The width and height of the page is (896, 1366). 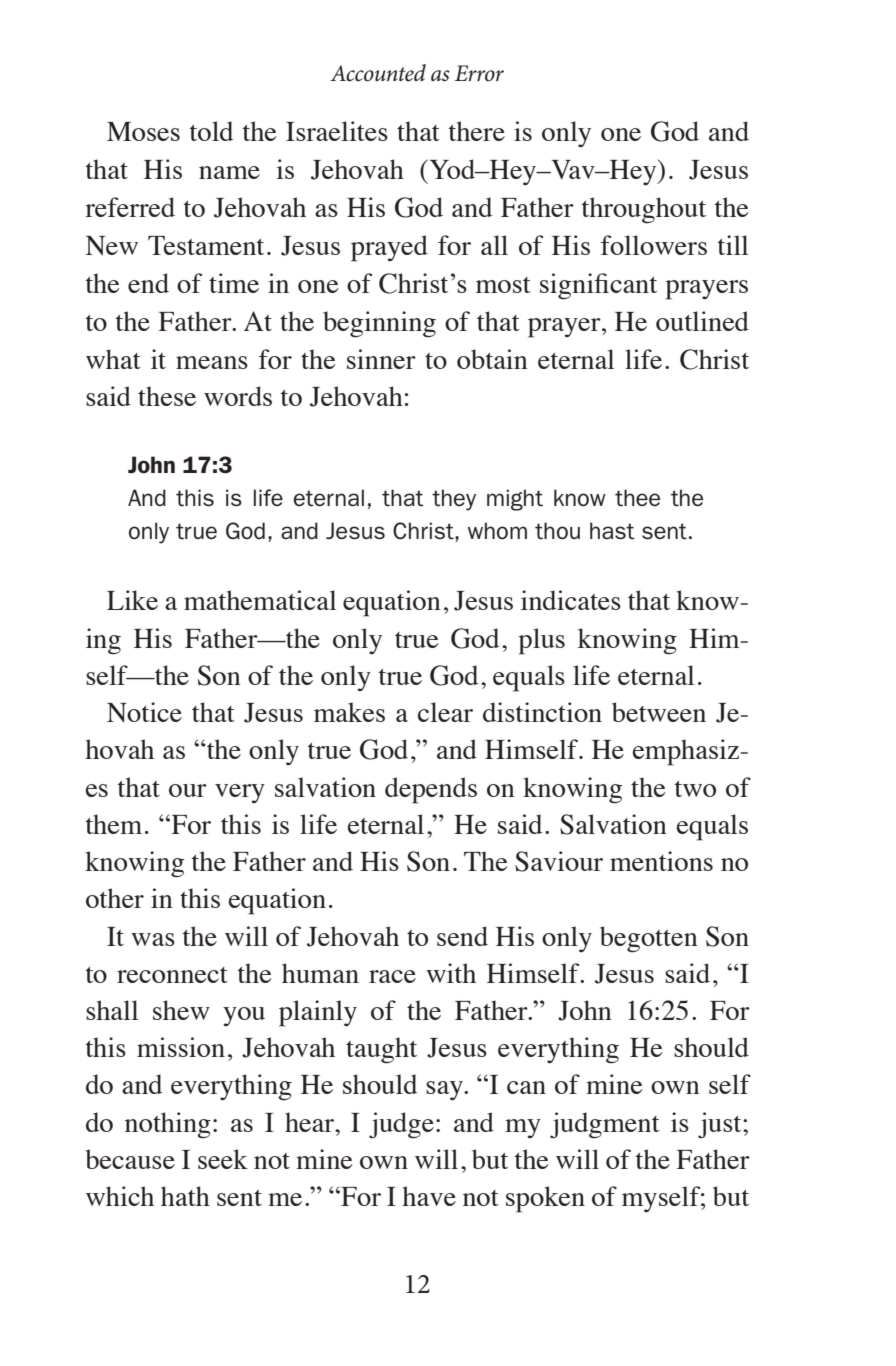 I want to click on Like, so click(x=132, y=600).
